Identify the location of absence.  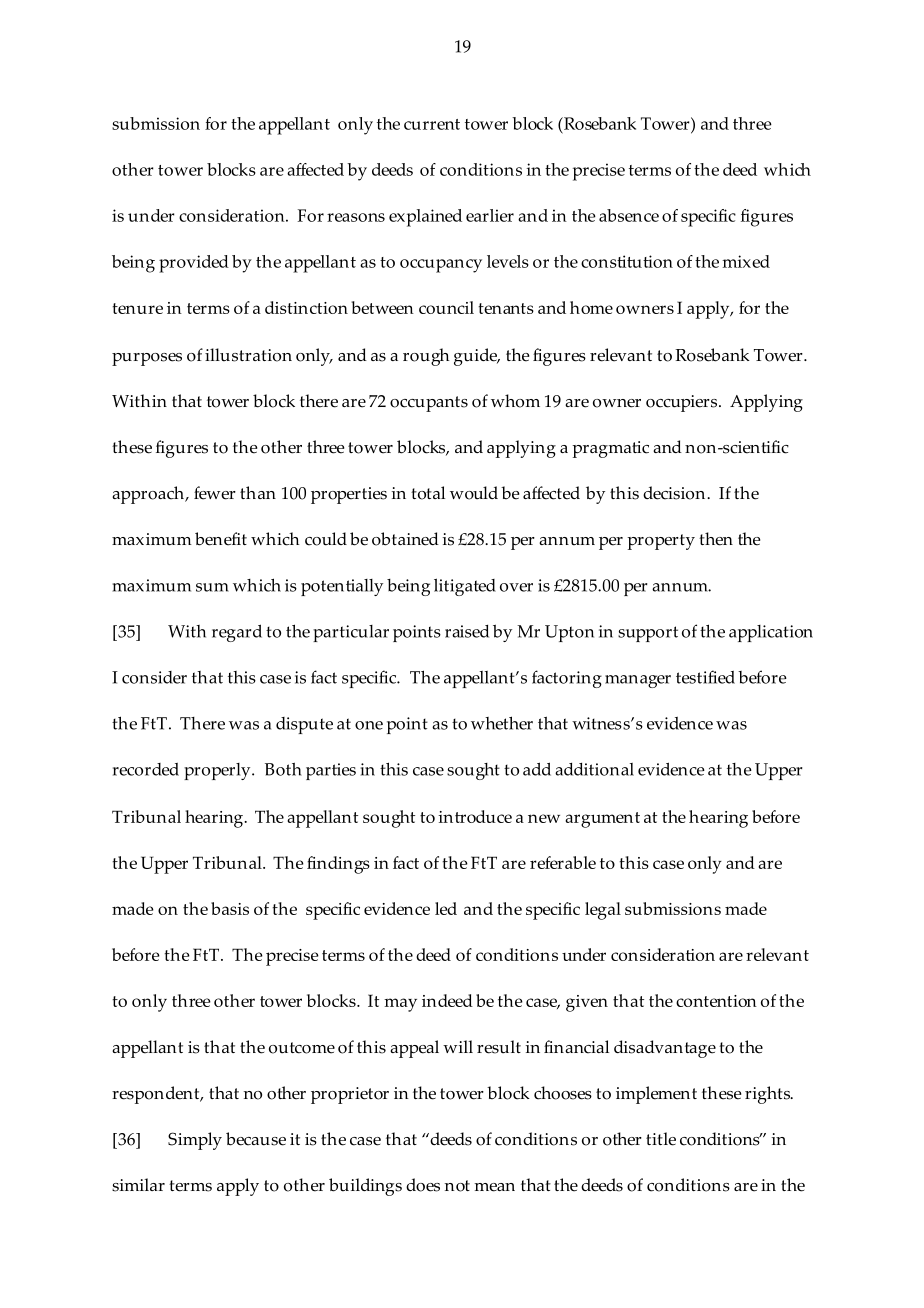
(629, 215).
